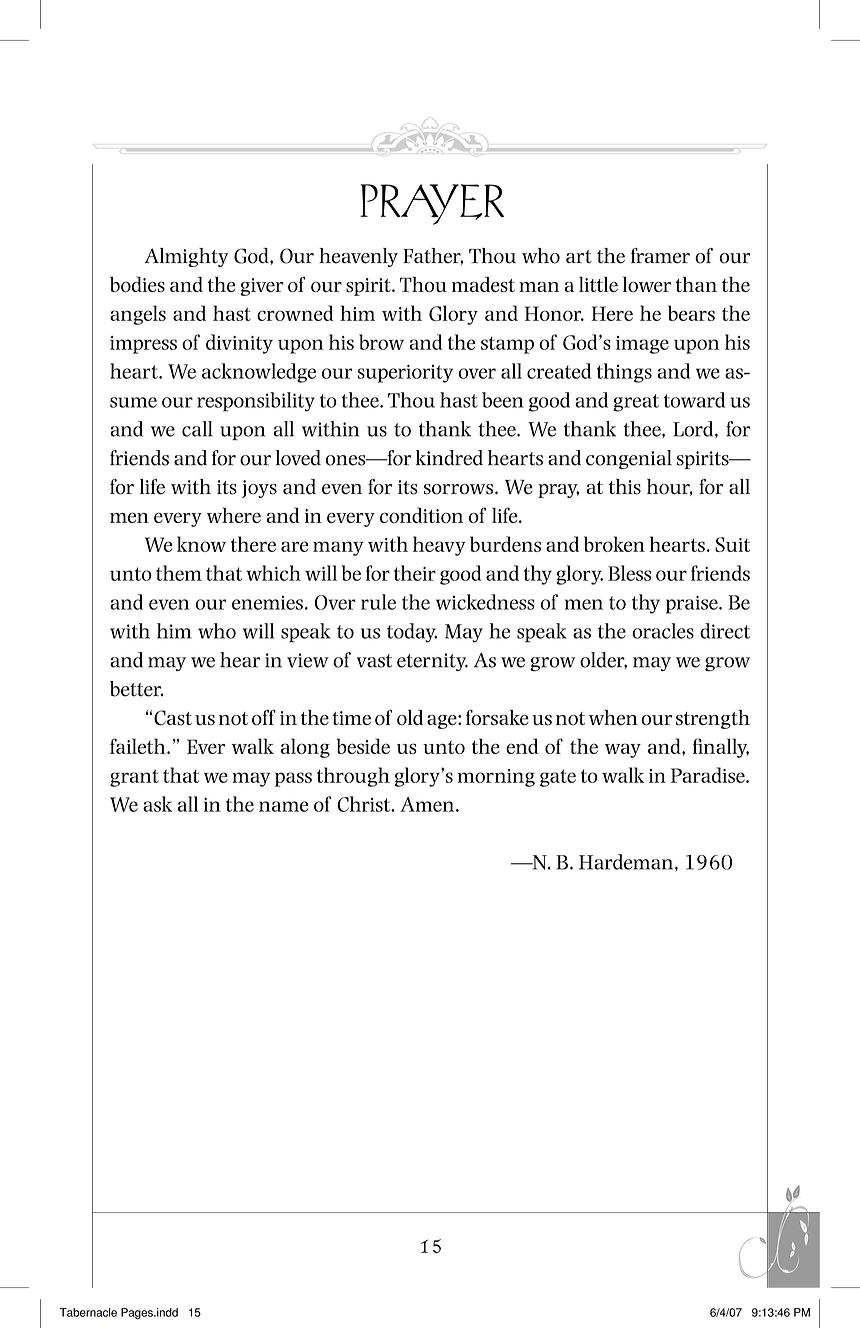 The image size is (860, 1328). What do you see at coordinates (364, 804) in the document?
I see `Christ` at bounding box center [364, 804].
